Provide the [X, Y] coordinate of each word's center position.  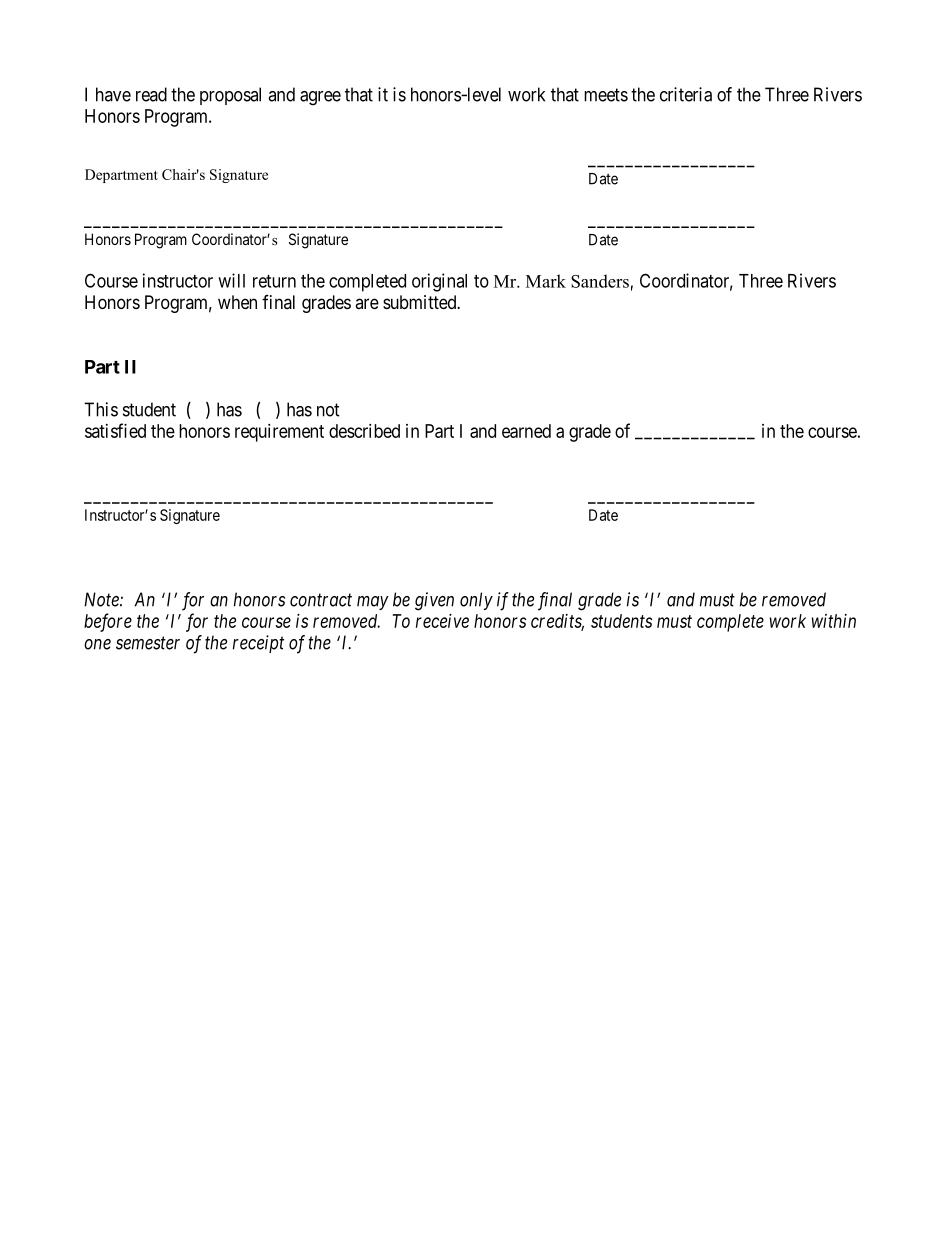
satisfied [115, 430]
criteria [686, 94]
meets [606, 95]
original [439, 282]
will [231, 280]
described [364, 431]
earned [526, 431]
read [151, 94]
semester [148, 643]
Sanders [600, 281]
